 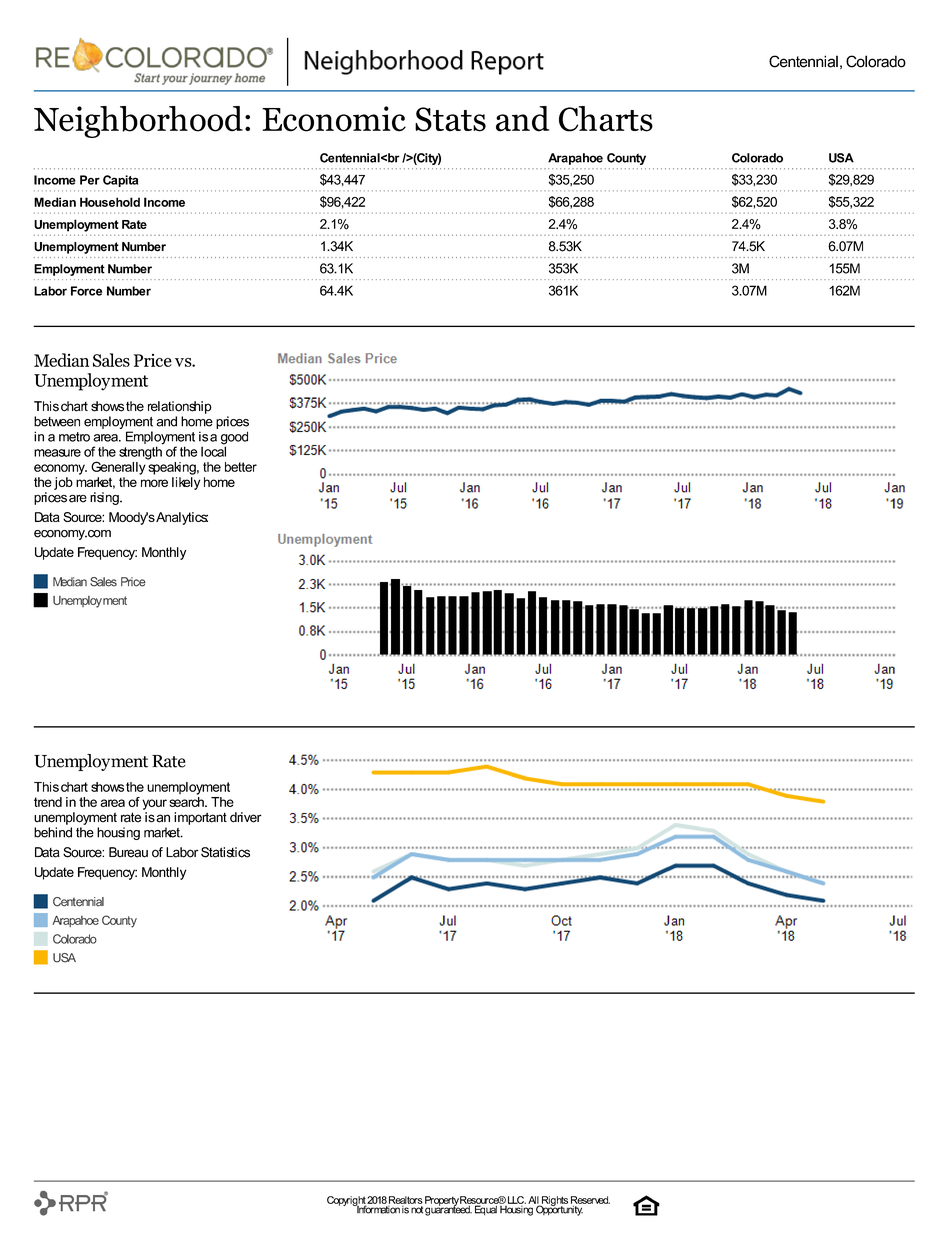 I want to click on better, so click(x=241, y=467).
